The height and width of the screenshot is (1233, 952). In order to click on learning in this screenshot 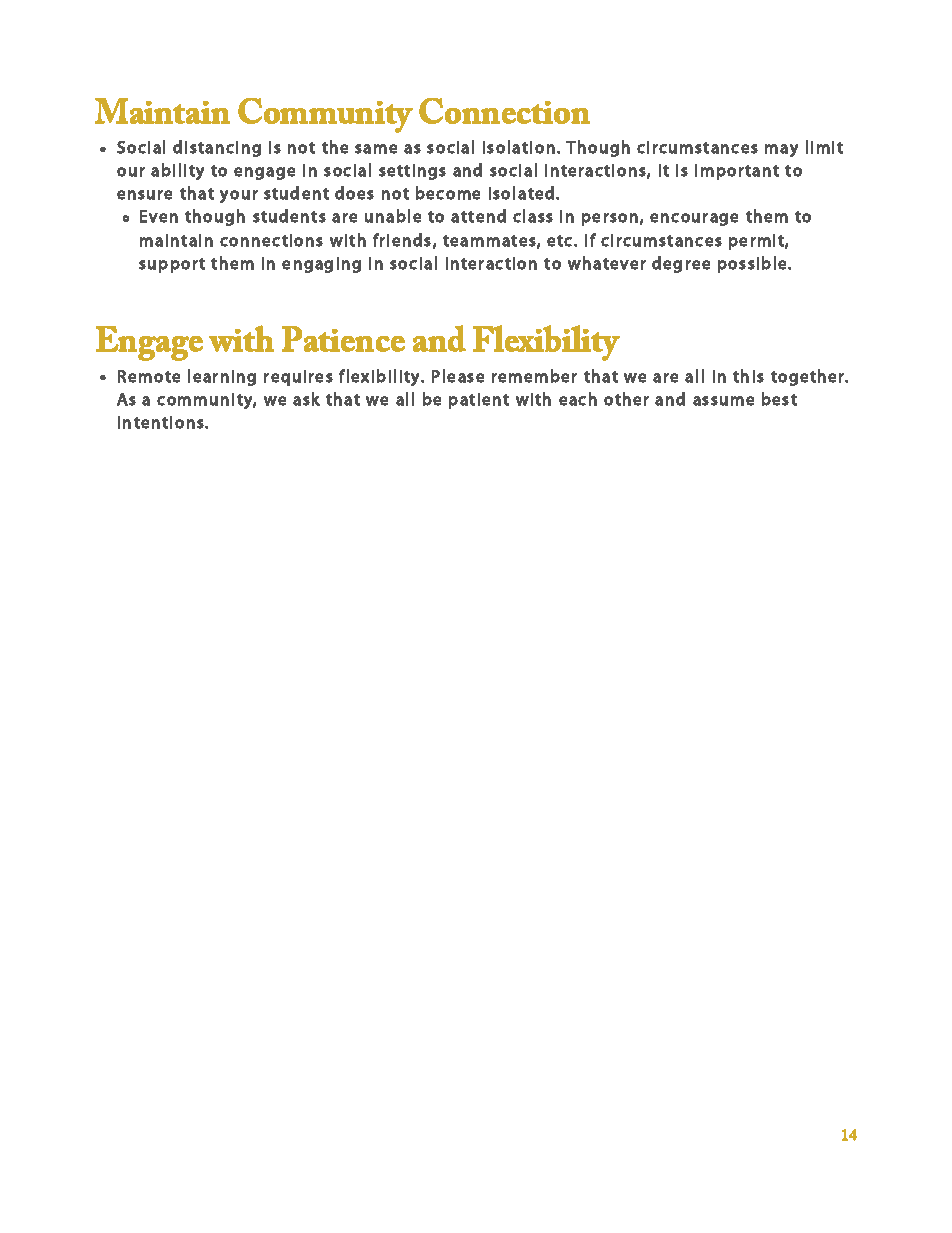, I will do `click(222, 377)`.
